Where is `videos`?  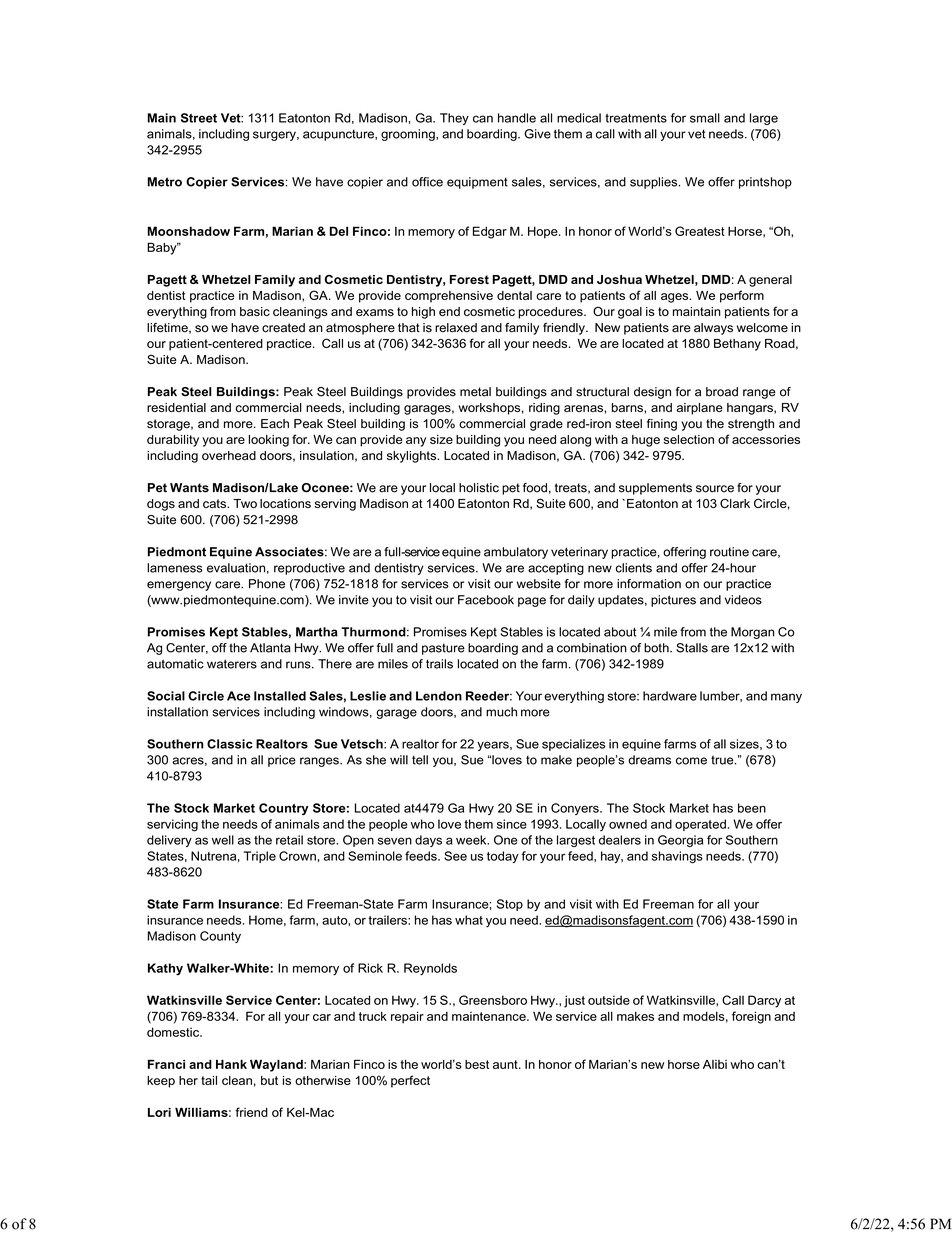 videos is located at coordinates (743, 600).
